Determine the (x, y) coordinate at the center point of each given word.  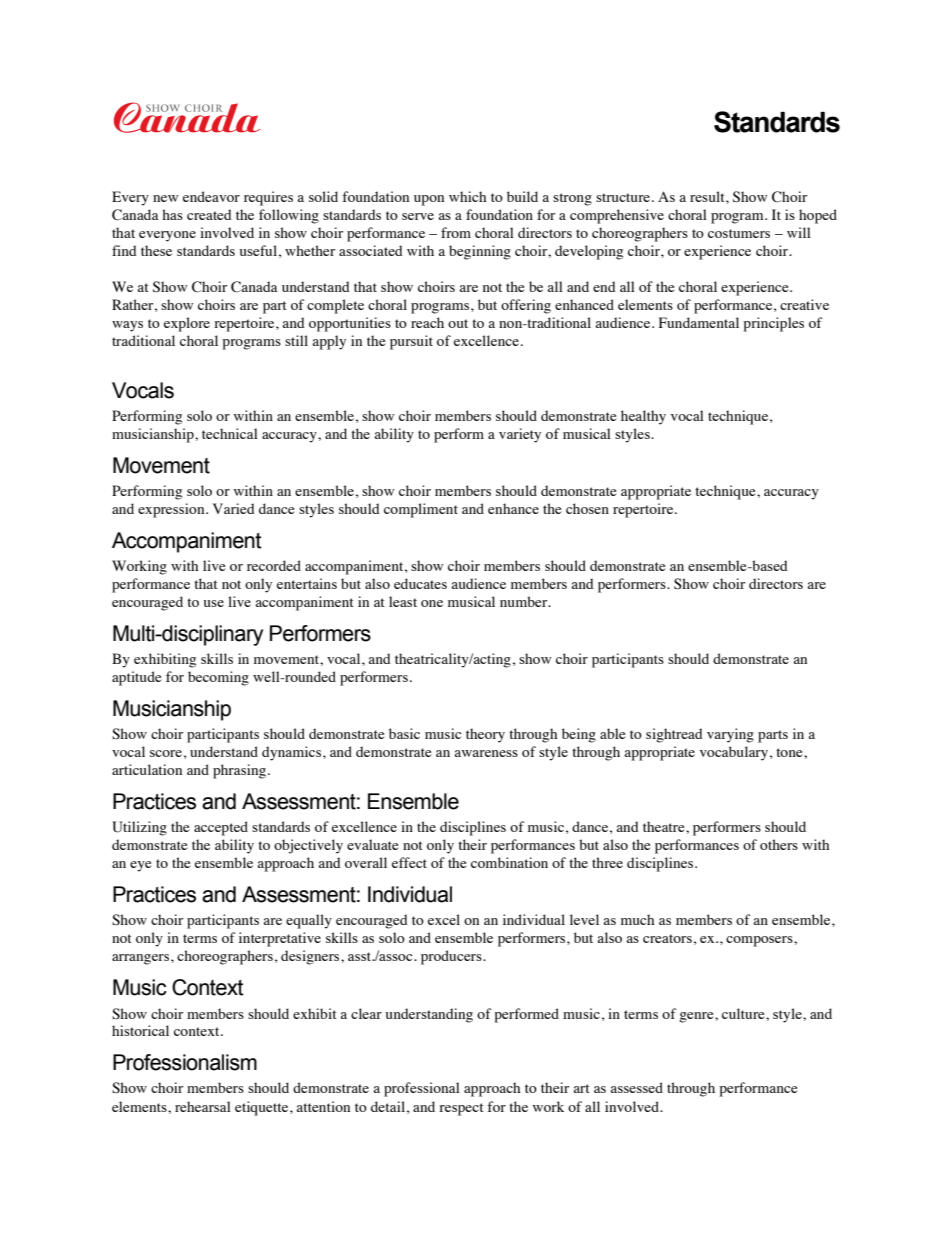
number (525, 601)
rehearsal (203, 1106)
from (456, 232)
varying (730, 735)
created (209, 214)
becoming (218, 678)
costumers (739, 233)
